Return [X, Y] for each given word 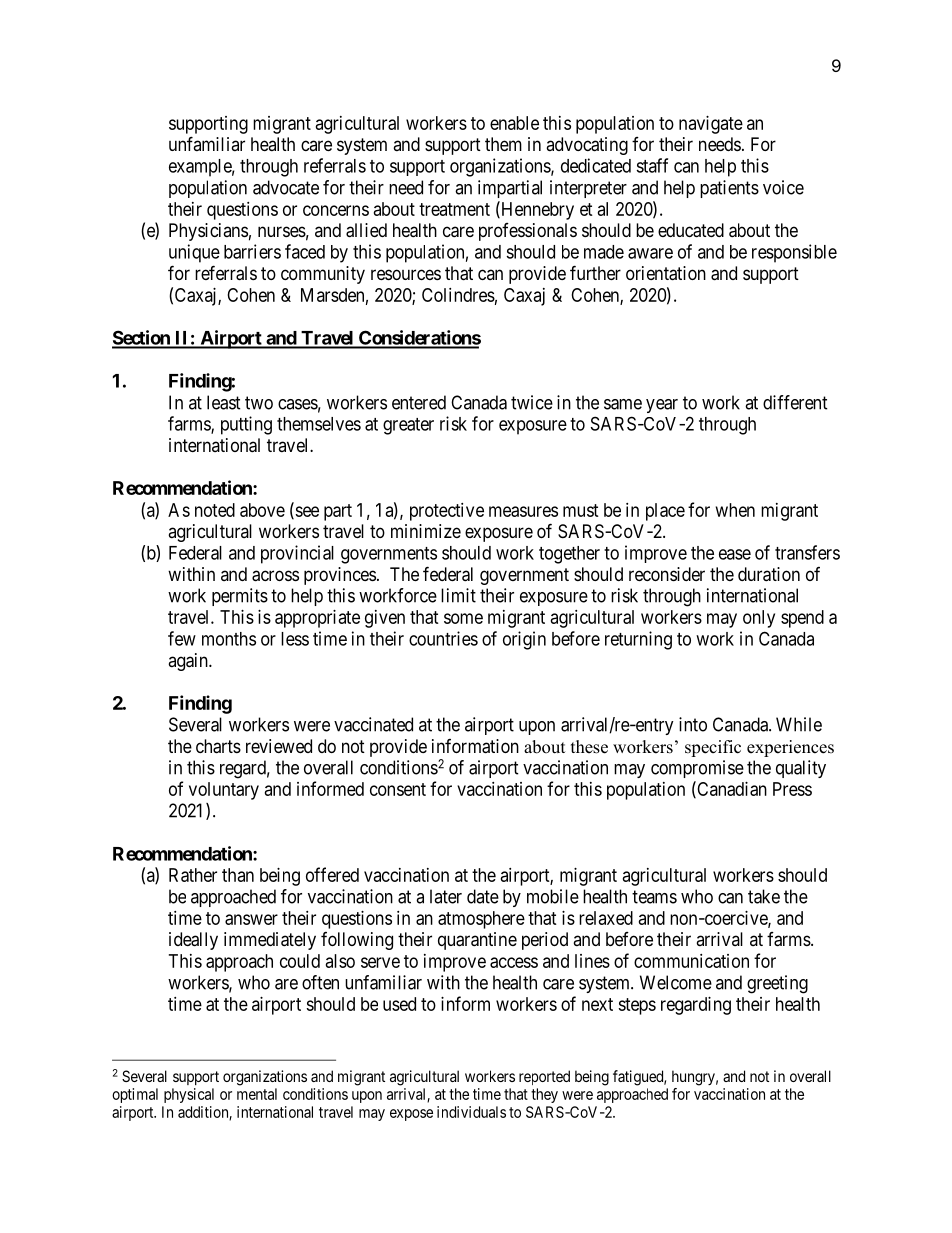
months [229, 639]
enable [514, 123]
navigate [711, 125]
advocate [286, 187]
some [463, 618]
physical [189, 1095]
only [759, 619]
